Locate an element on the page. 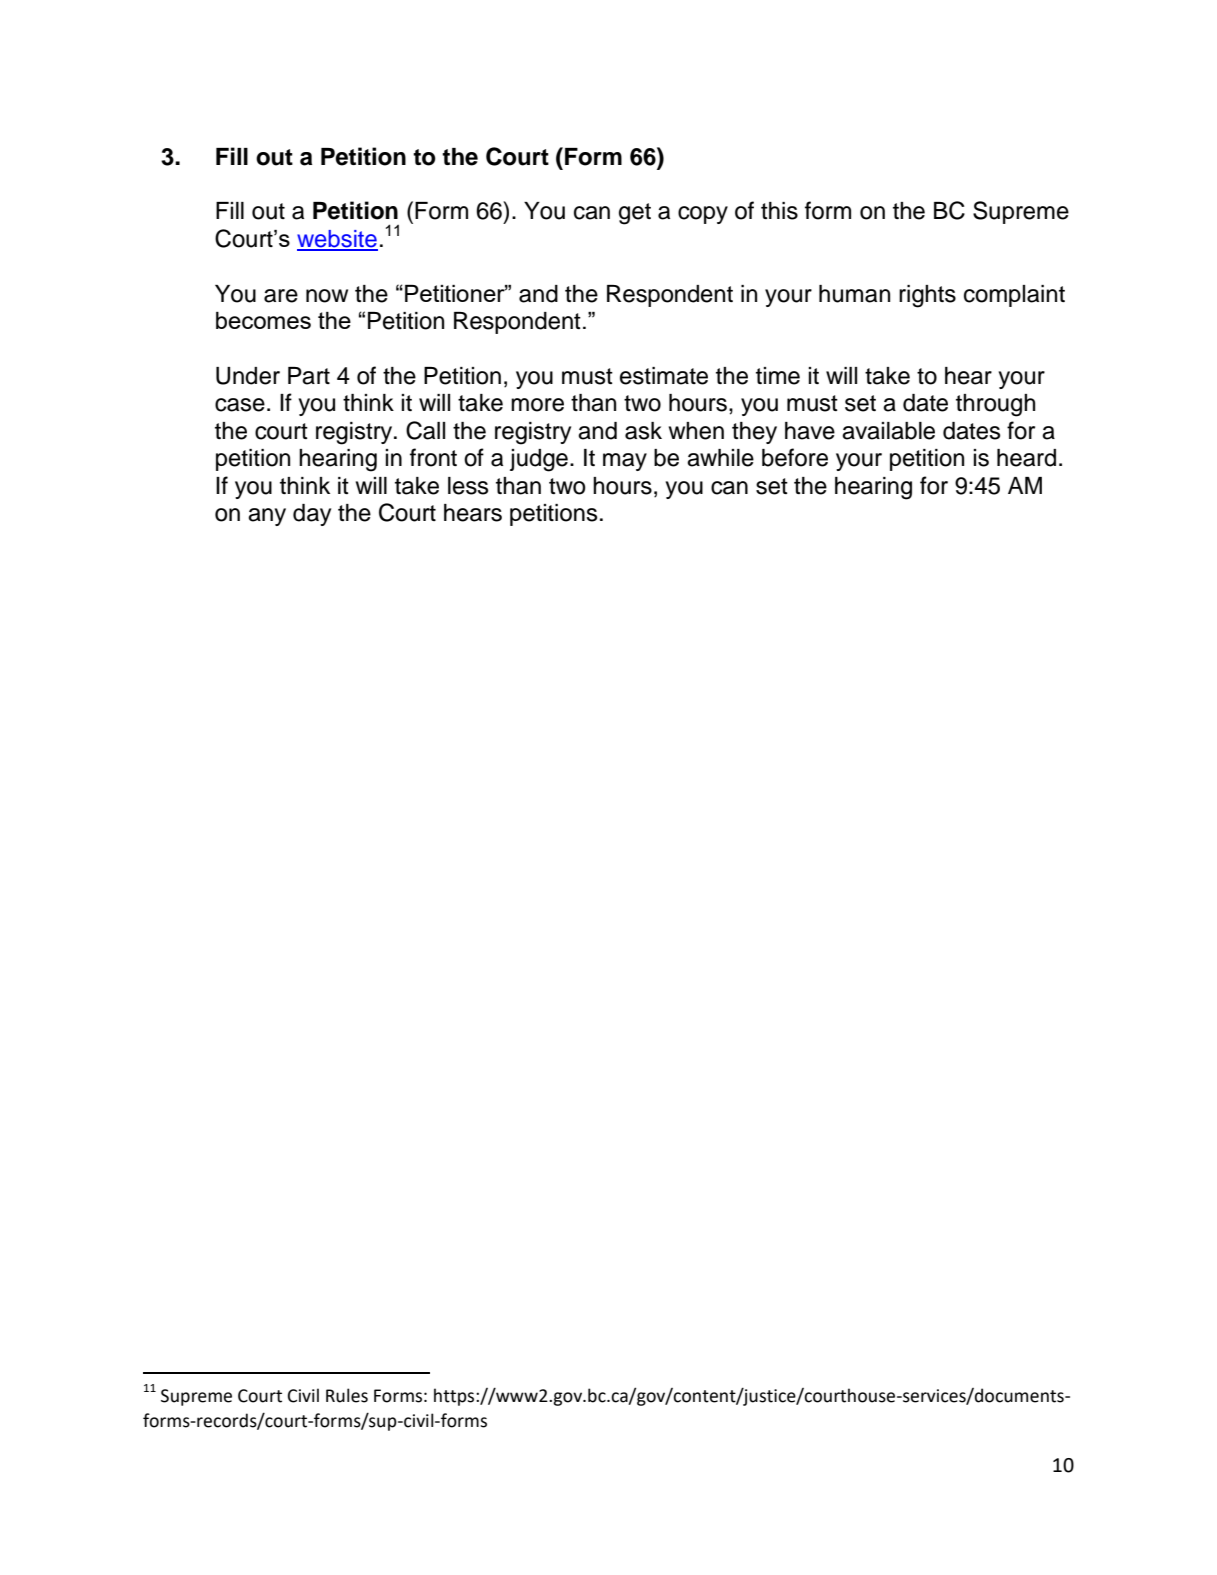 The image size is (1217, 1575). any is located at coordinates (267, 517).
